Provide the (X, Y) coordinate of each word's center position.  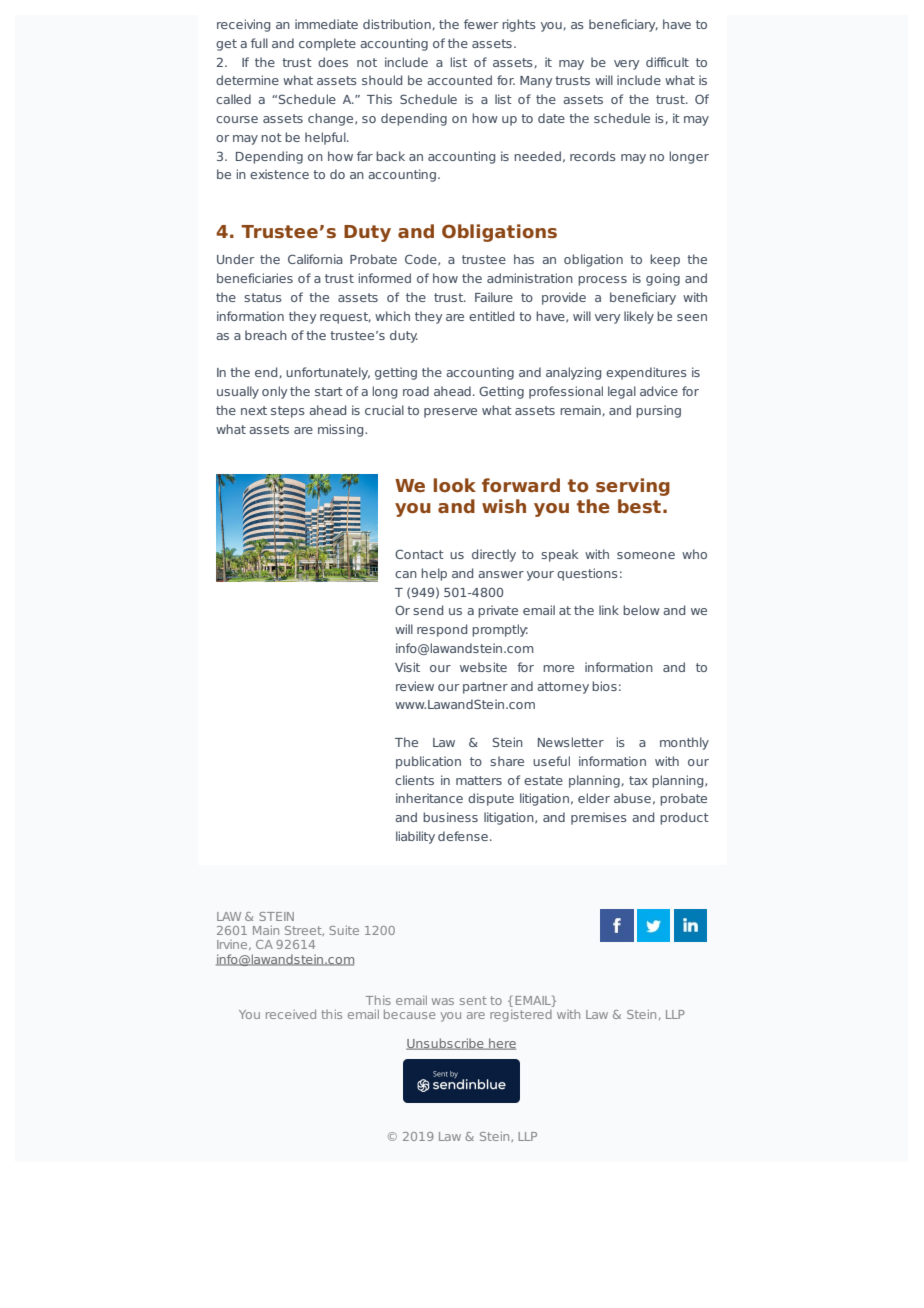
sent (473, 1000)
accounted (459, 80)
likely (639, 317)
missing (342, 430)
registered (521, 1016)
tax (638, 780)
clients (414, 780)
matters (479, 780)
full (259, 43)
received (291, 1014)
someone (646, 555)
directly (494, 555)
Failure (494, 297)
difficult (667, 62)
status (263, 297)
